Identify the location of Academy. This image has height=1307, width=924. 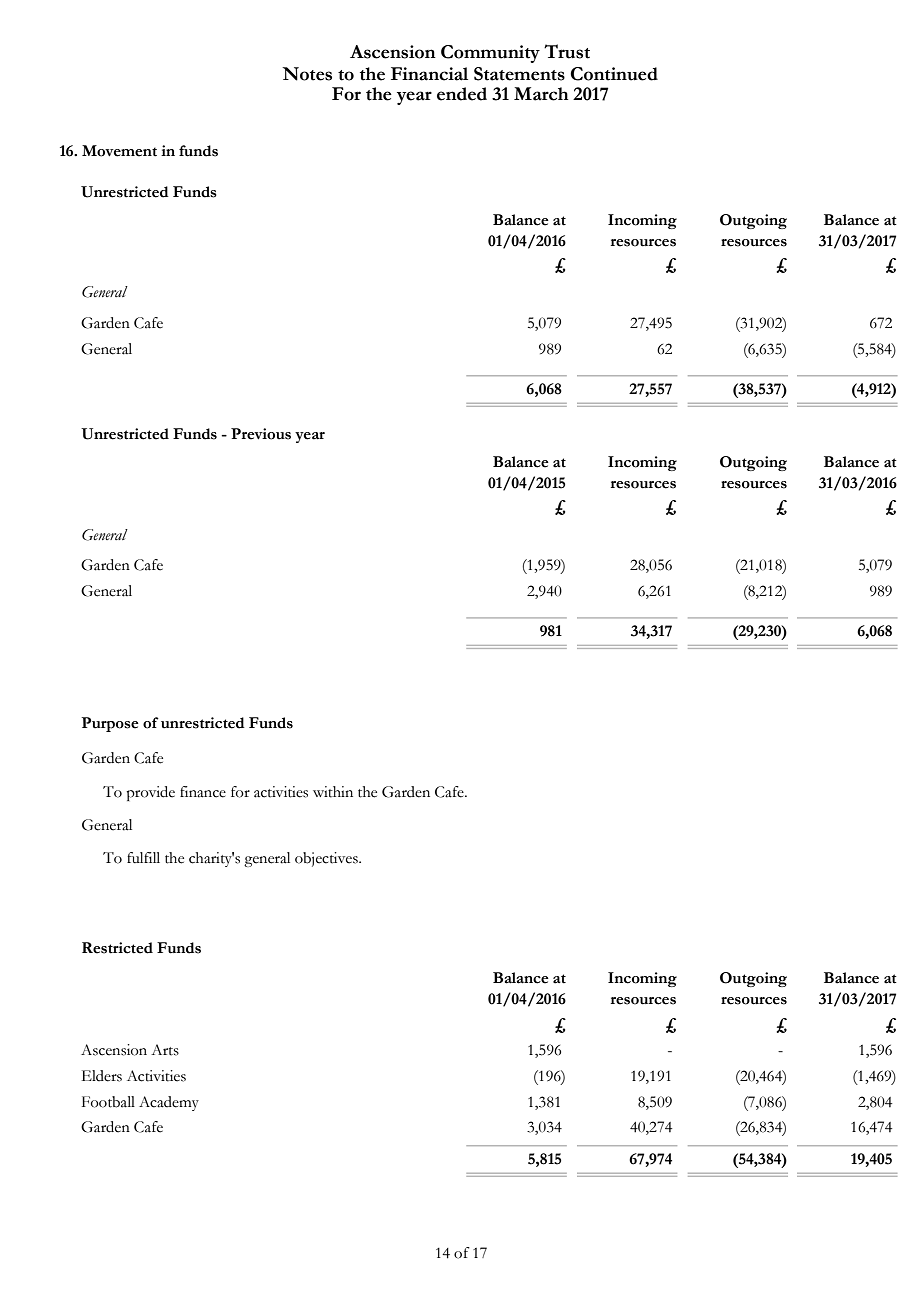
(169, 1103).
